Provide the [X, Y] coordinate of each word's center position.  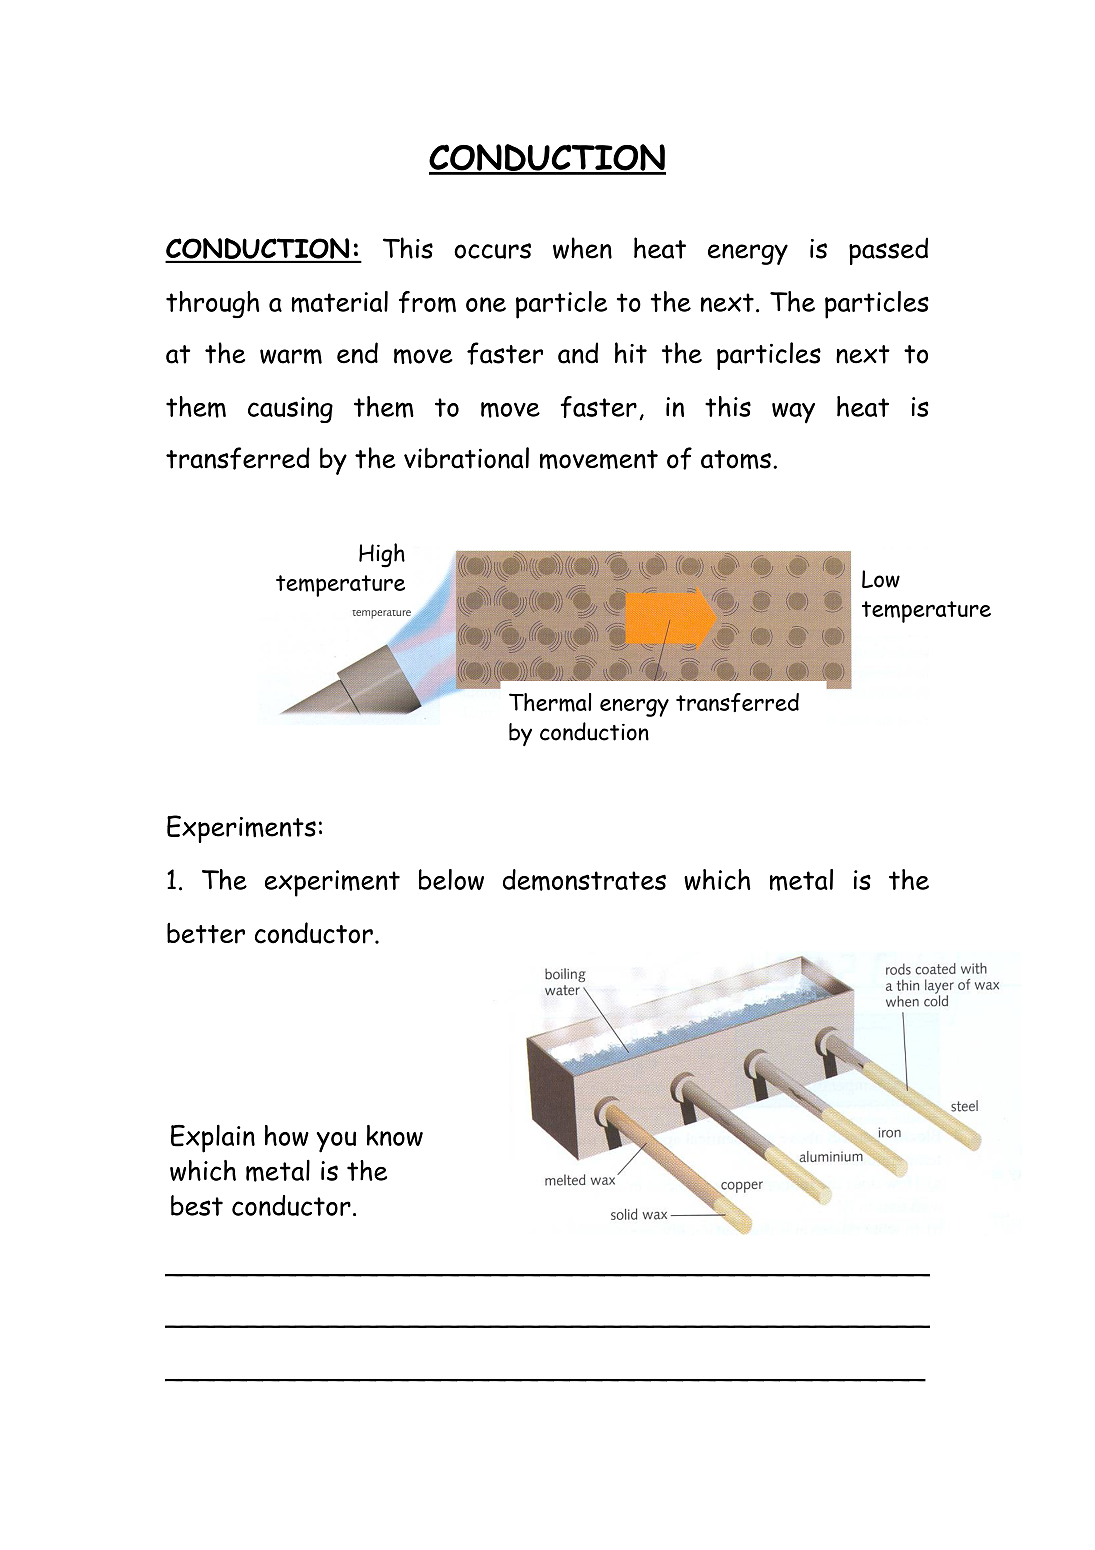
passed [888, 251]
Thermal [550, 702]
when [582, 248]
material [339, 302]
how [287, 1135]
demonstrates [584, 880]
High [382, 555]
